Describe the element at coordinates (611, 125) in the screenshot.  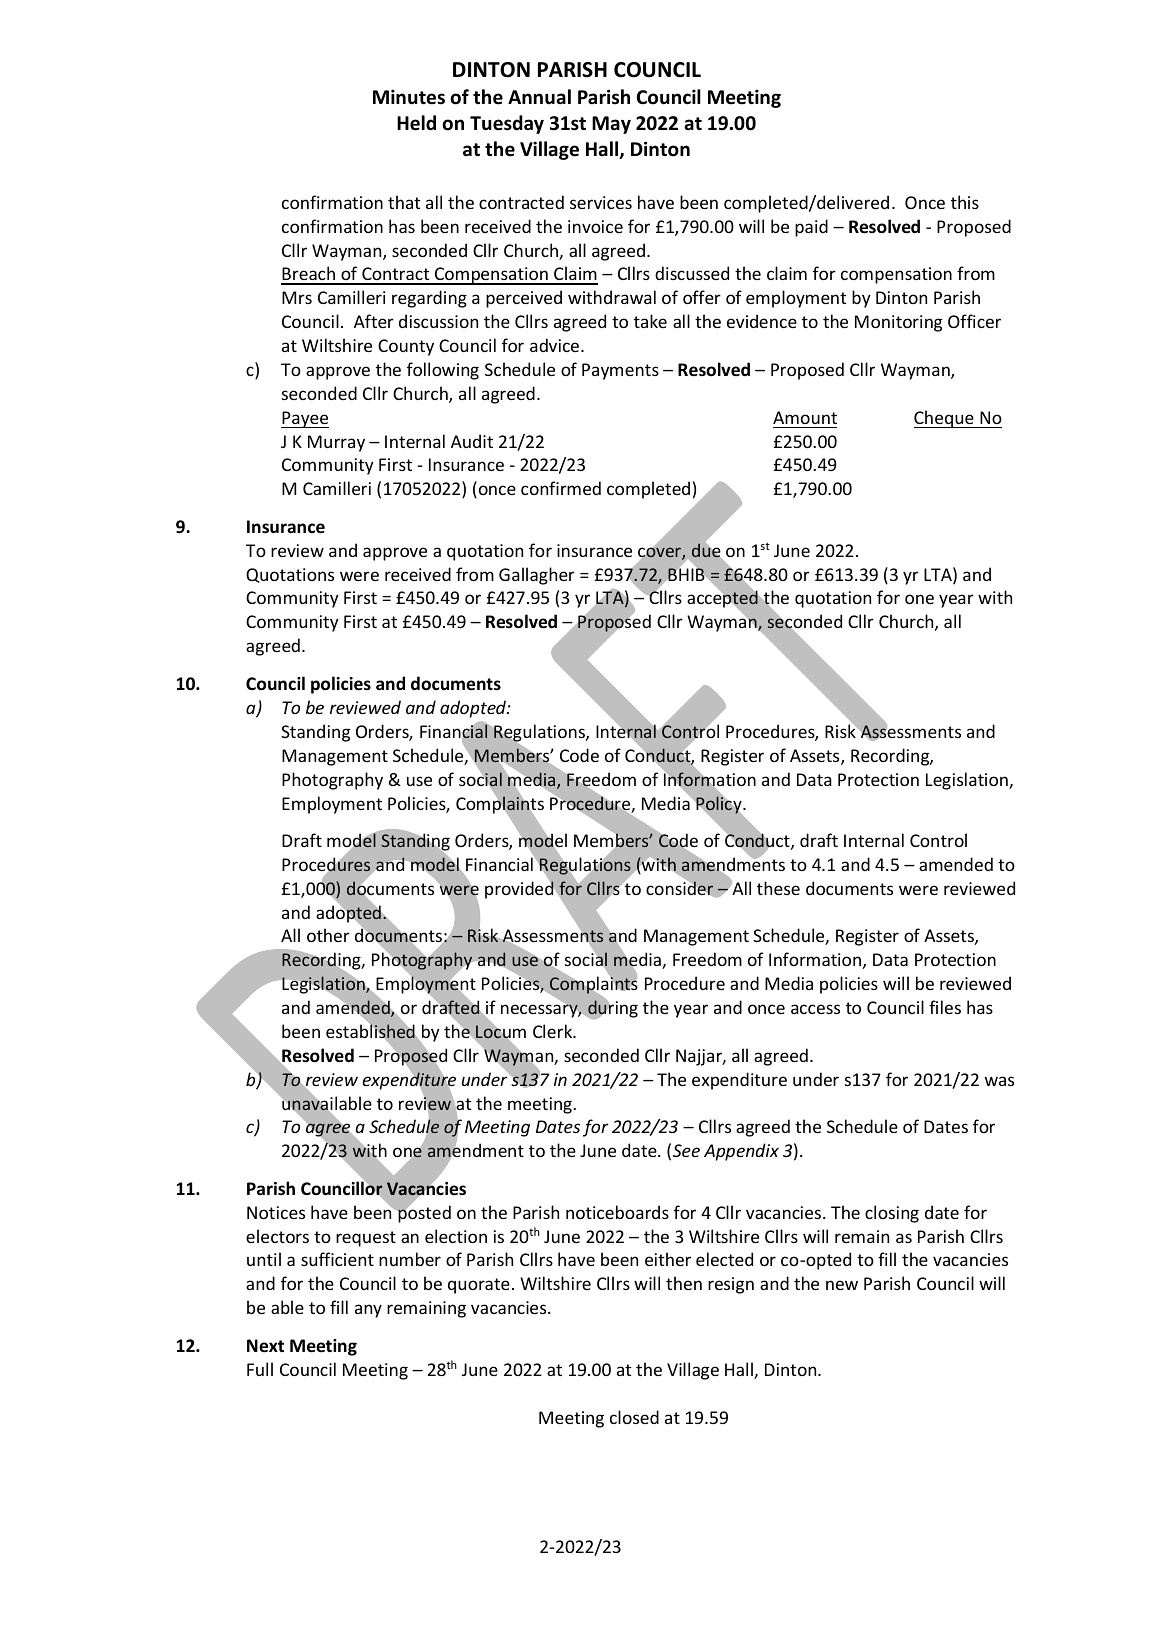
I see `May` at that location.
